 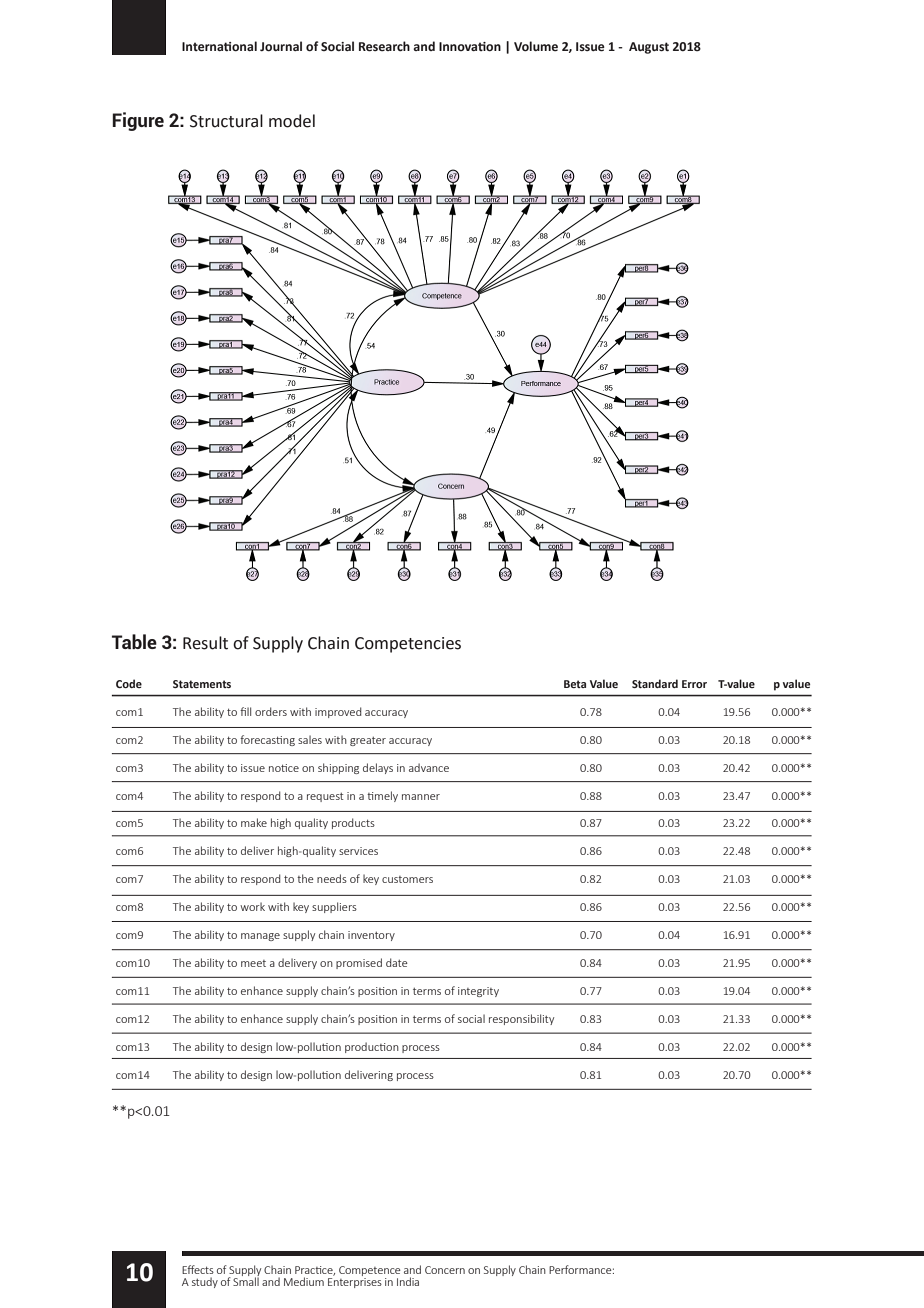 What do you see at coordinates (198, 1269) in the screenshot?
I see `Effects` at bounding box center [198, 1269].
